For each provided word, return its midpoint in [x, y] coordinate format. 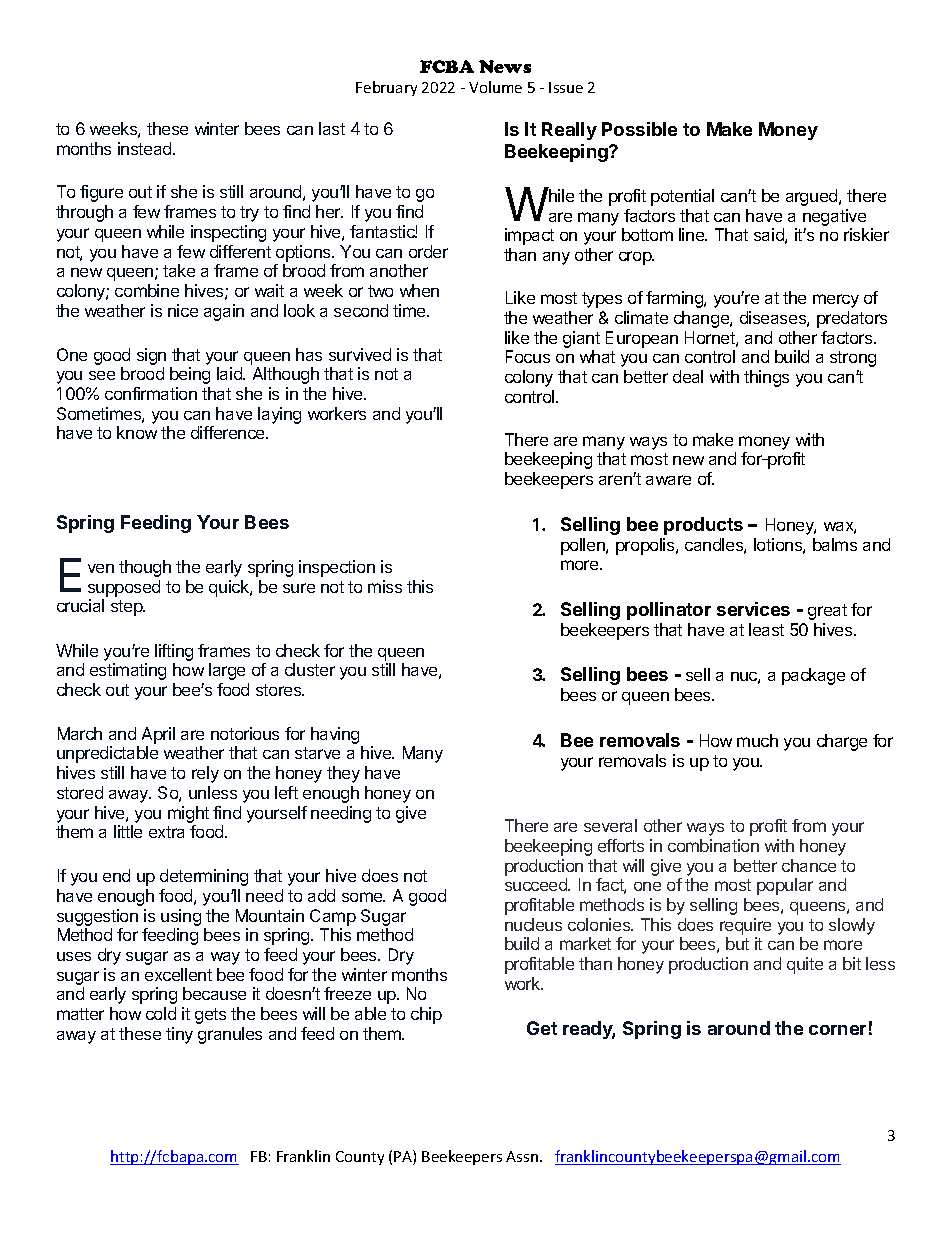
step [128, 608]
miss [385, 586]
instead [146, 148]
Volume [495, 87]
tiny [179, 1035]
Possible [639, 129]
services [753, 609]
